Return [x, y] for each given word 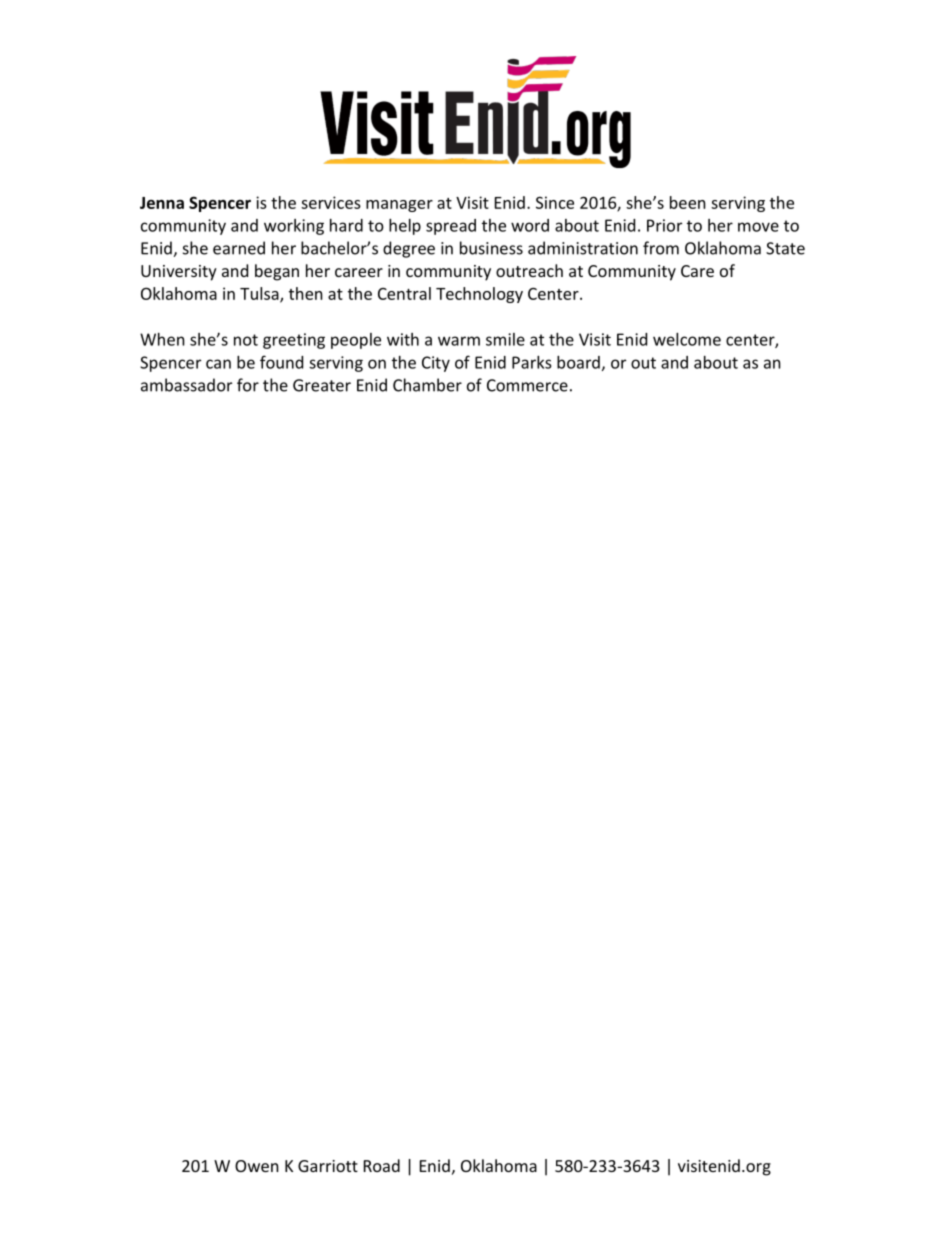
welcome [687, 339]
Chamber [427, 385]
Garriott [328, 1166]
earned [239, 248]
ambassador [186, 385]
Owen [257, 1166]
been [688, 202]
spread [451, 227]
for [248, 385]
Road [382, 1165]
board [578, 362]
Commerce [527, 385]
